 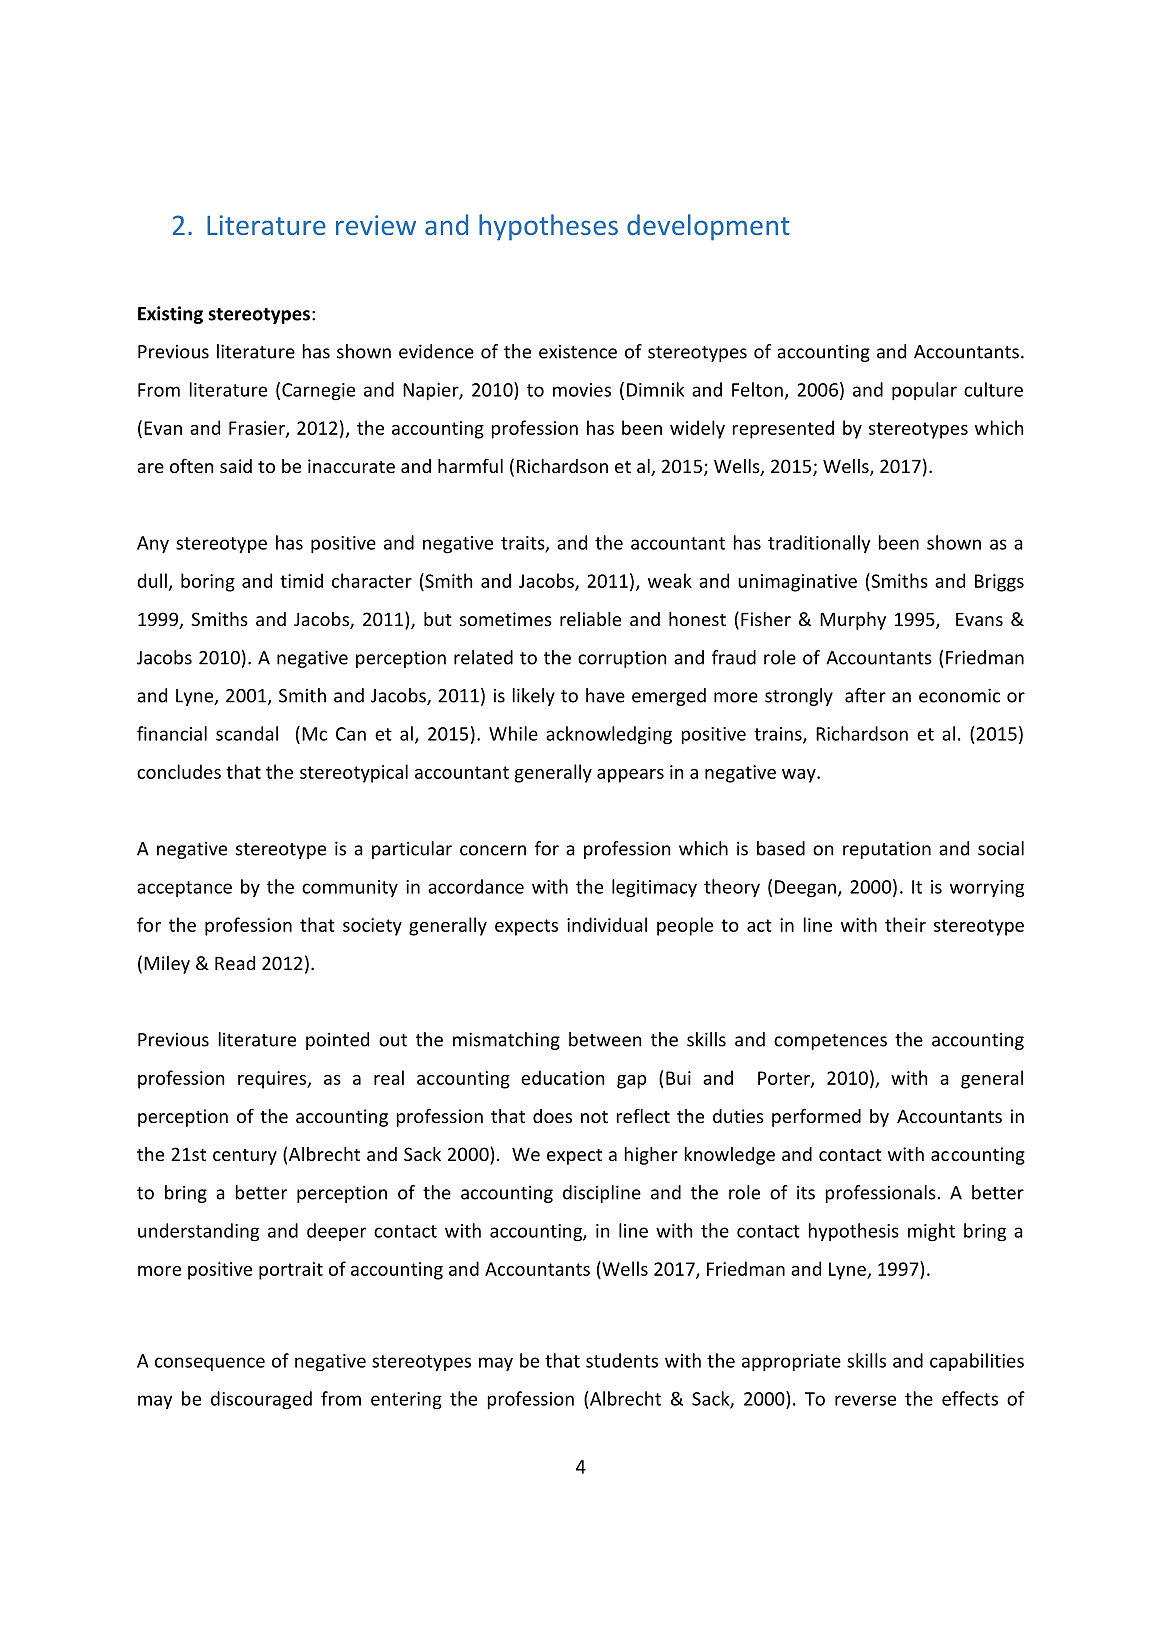 I want to click on hypotheses, so click(x=548, y=227).
